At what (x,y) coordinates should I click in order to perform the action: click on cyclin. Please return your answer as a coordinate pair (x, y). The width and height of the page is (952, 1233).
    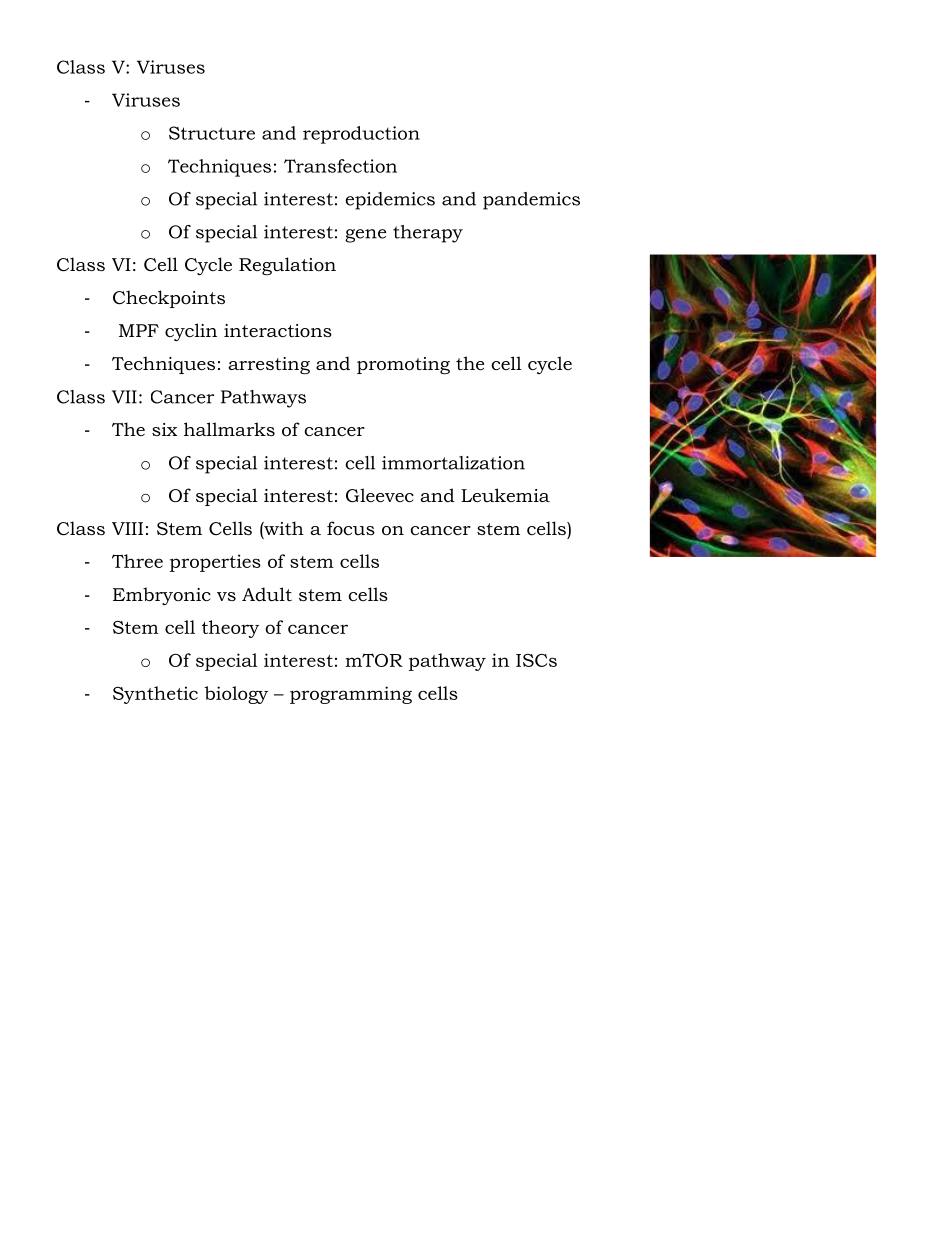
    Looking at the image, I should click on (191, 332).
